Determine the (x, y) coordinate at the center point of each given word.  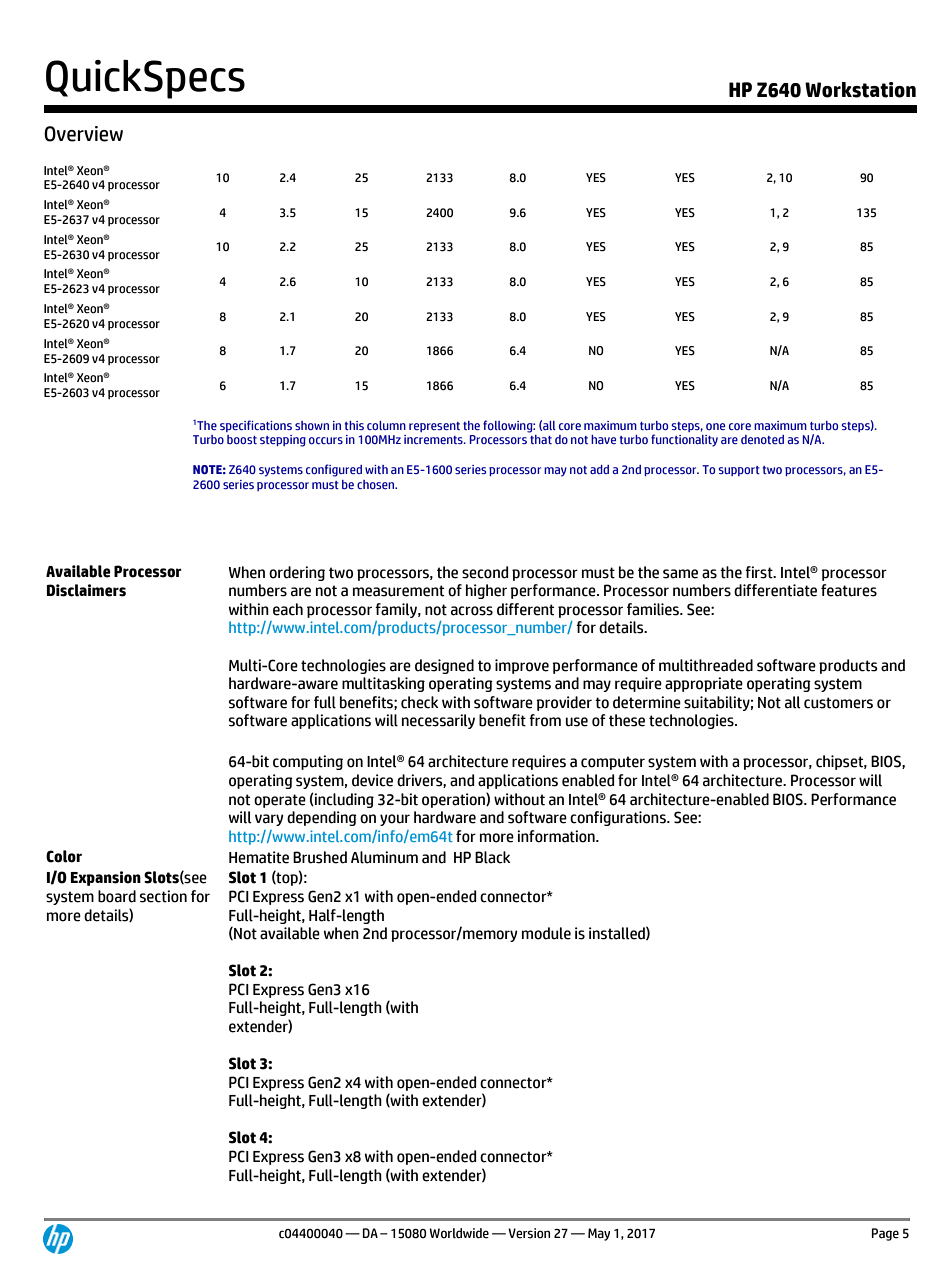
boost (242, 439)
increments (434, 439)
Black (492, 857)
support (739, 471)
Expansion (106, 878)
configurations (619, 818)
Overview (83, 134)
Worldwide (459, 1233)
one (715, 426)
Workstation (860, 90)
